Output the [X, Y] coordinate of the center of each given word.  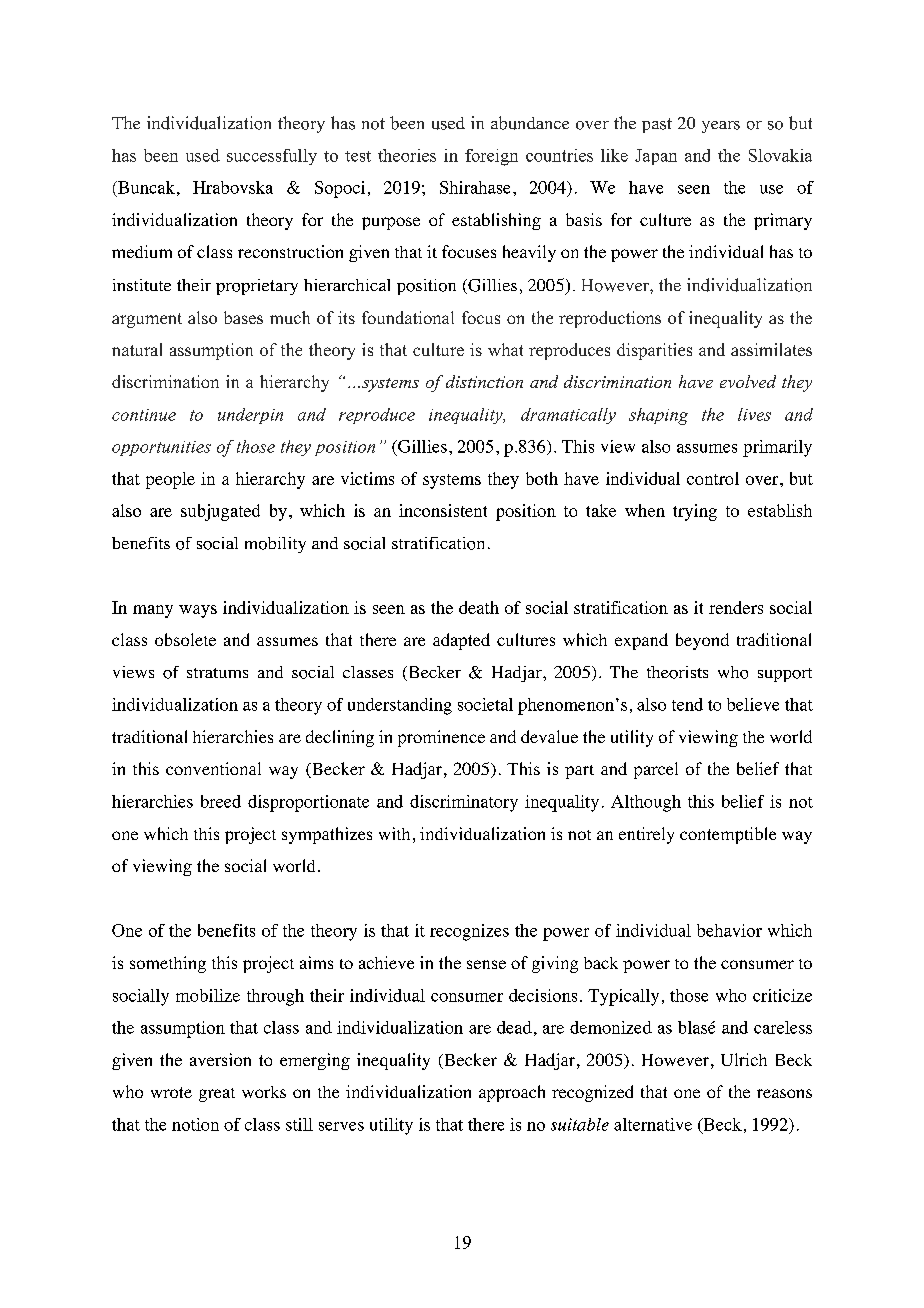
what [505, 349]
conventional [213, 768]
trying [695, 512]
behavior [729, 930]
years [721, 127]
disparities [654, 351]
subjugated [220, 512]
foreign [491, 157]
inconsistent [443, 510]
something [168, 964]
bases [243, 317]
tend [687, 704]
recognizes [469, 932]
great [217, 1095]
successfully [272, 157]
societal [485, 704]
